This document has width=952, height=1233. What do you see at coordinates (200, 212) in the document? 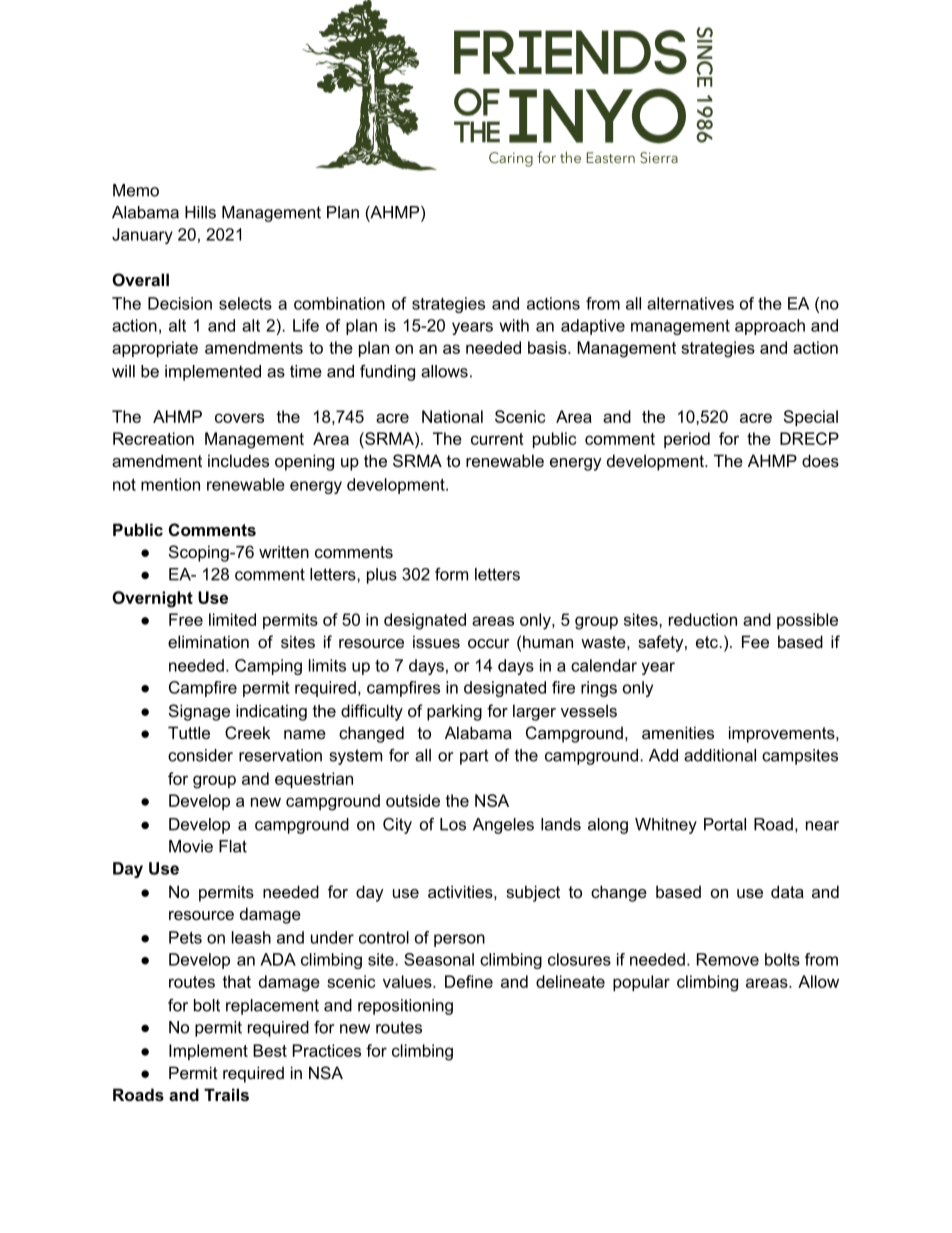
I see `Hills` at bounding box center [200, 212].
